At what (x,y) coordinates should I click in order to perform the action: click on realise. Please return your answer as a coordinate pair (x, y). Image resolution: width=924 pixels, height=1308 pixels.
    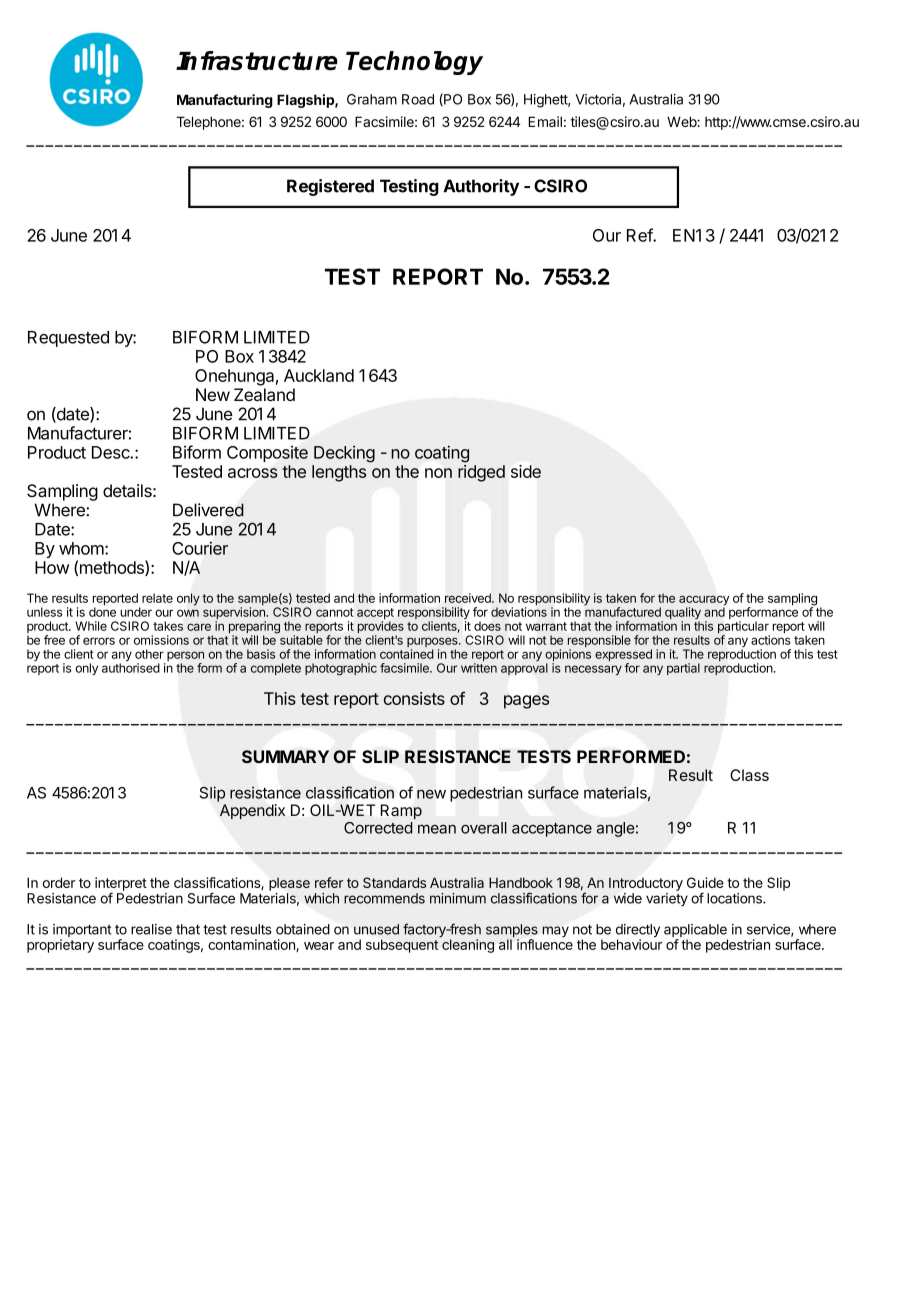
    Looking at the image, I should click on (151, 929).
